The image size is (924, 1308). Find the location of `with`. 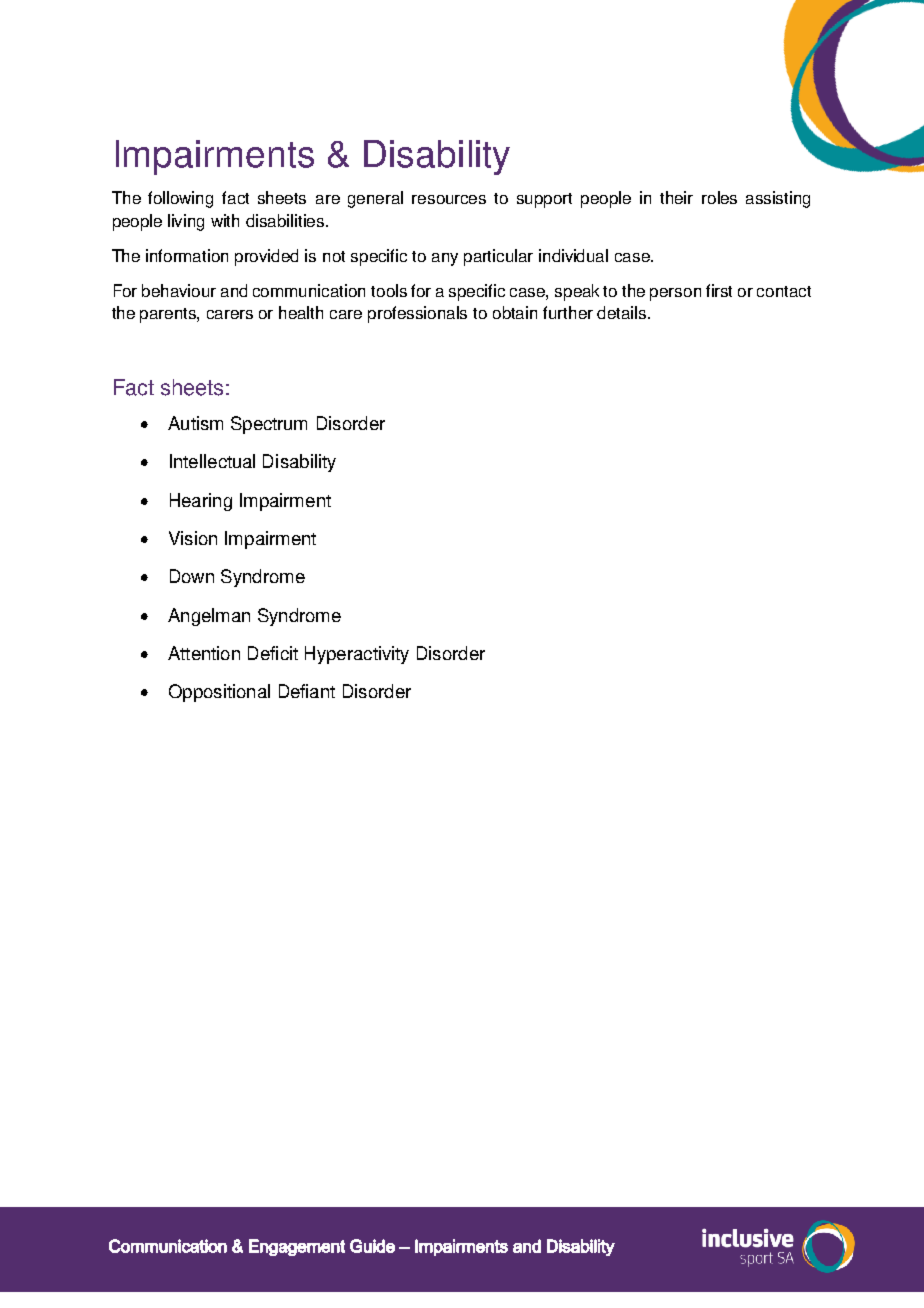

with is located at coordinates (225, 220).
